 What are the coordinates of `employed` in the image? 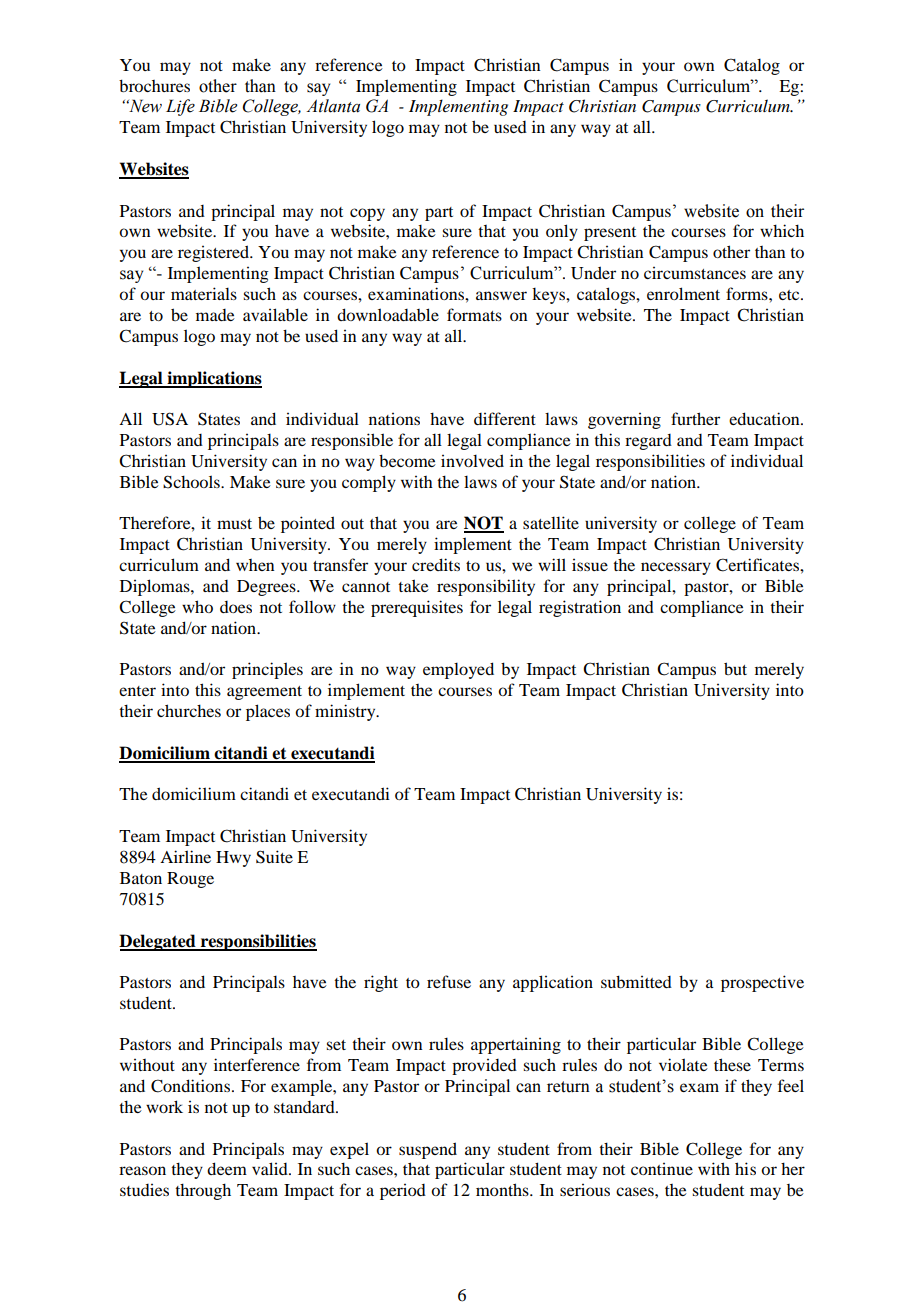 It's located at (458, 670).
